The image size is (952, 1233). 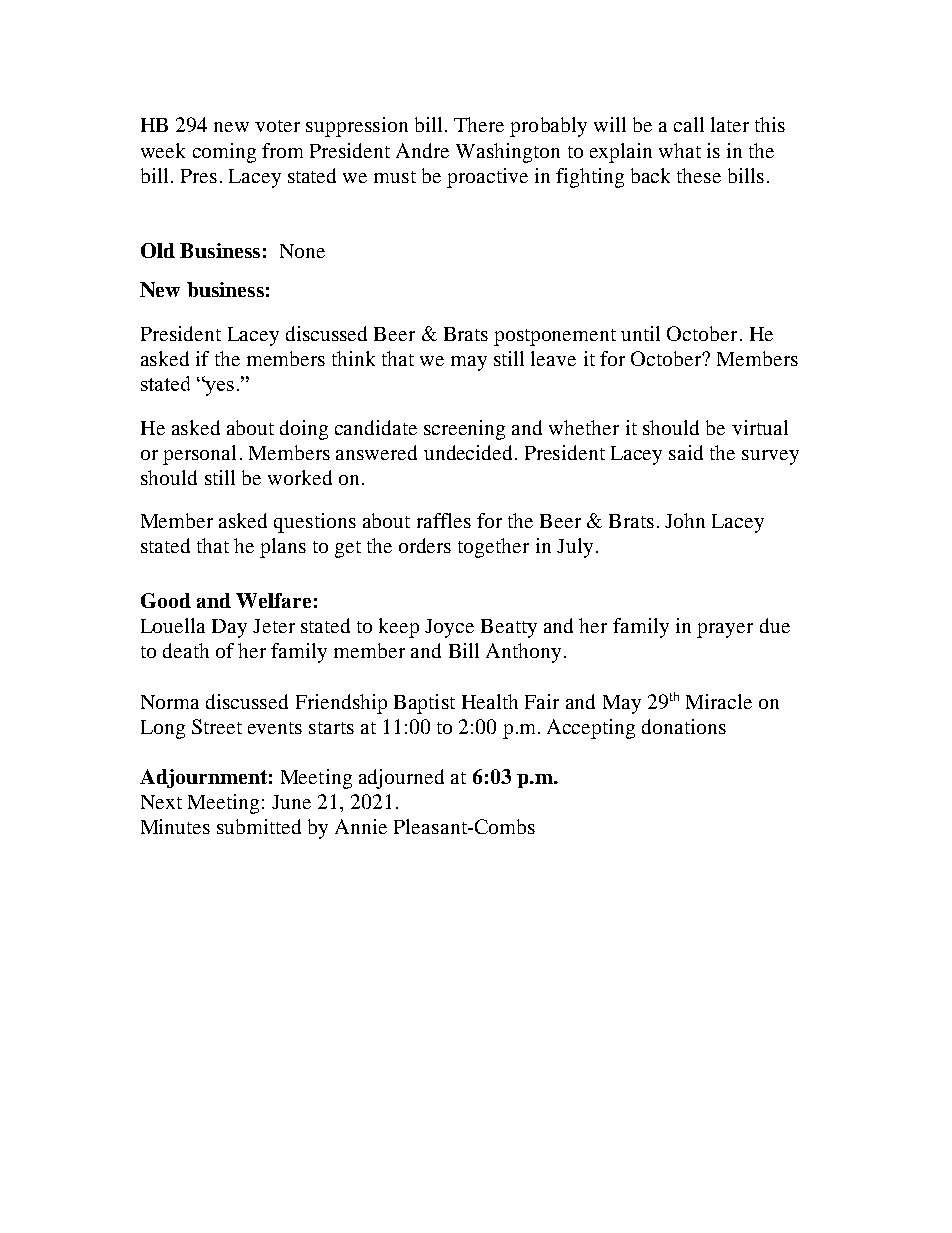 I want to click on yes, so click(x=219, y=388).
